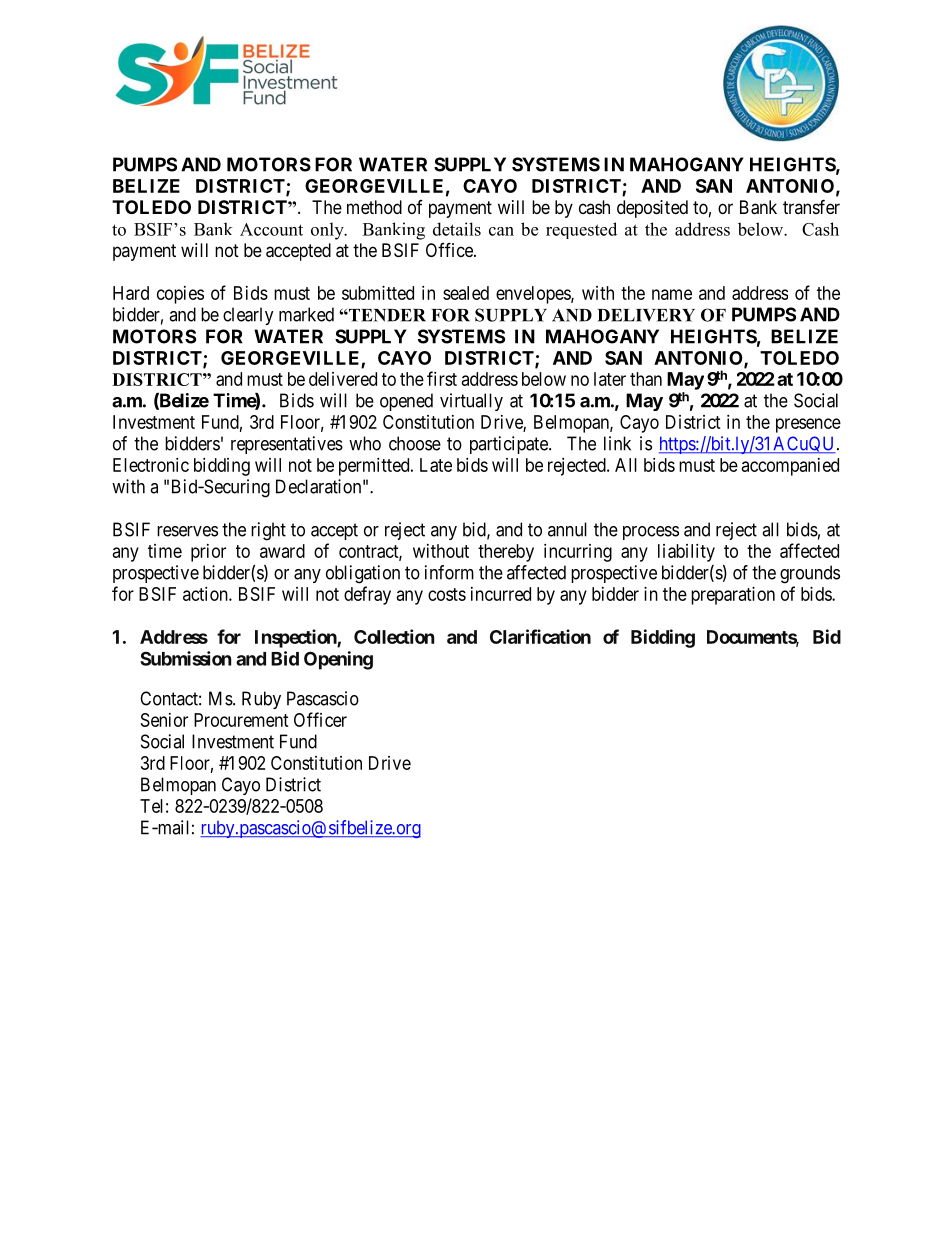 The height and width of the screenshot is (1233, 952). I want to click on participate, so click(510, 445).
